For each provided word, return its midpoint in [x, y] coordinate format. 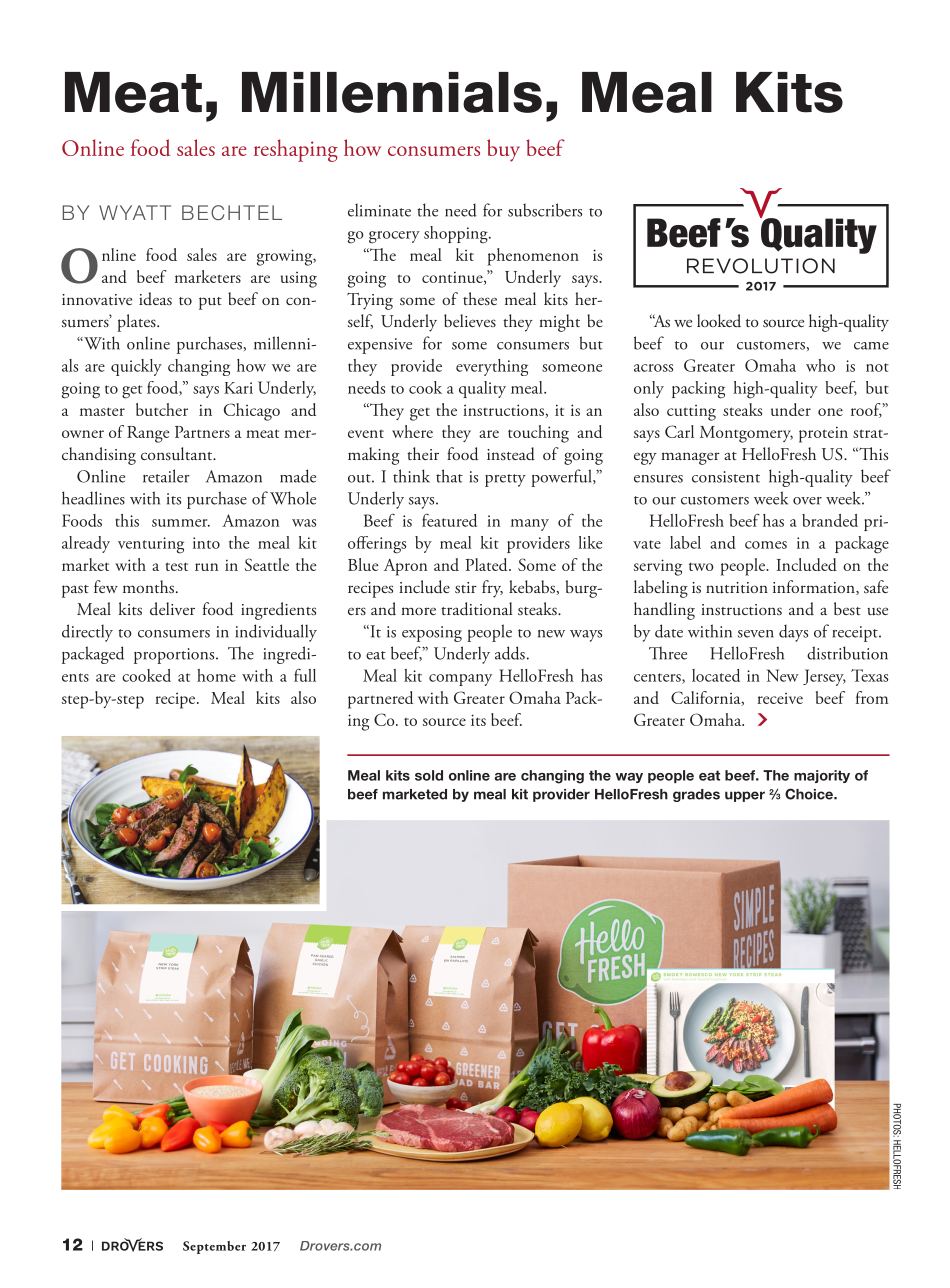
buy [503, 150]
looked [719, 320]
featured [449, 520]
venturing [151, 545]
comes [766, 545]
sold [429, 775]
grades [696, 795]
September [214, 1247]
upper [745, 796]
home [216, 675]
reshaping [296, 150]
